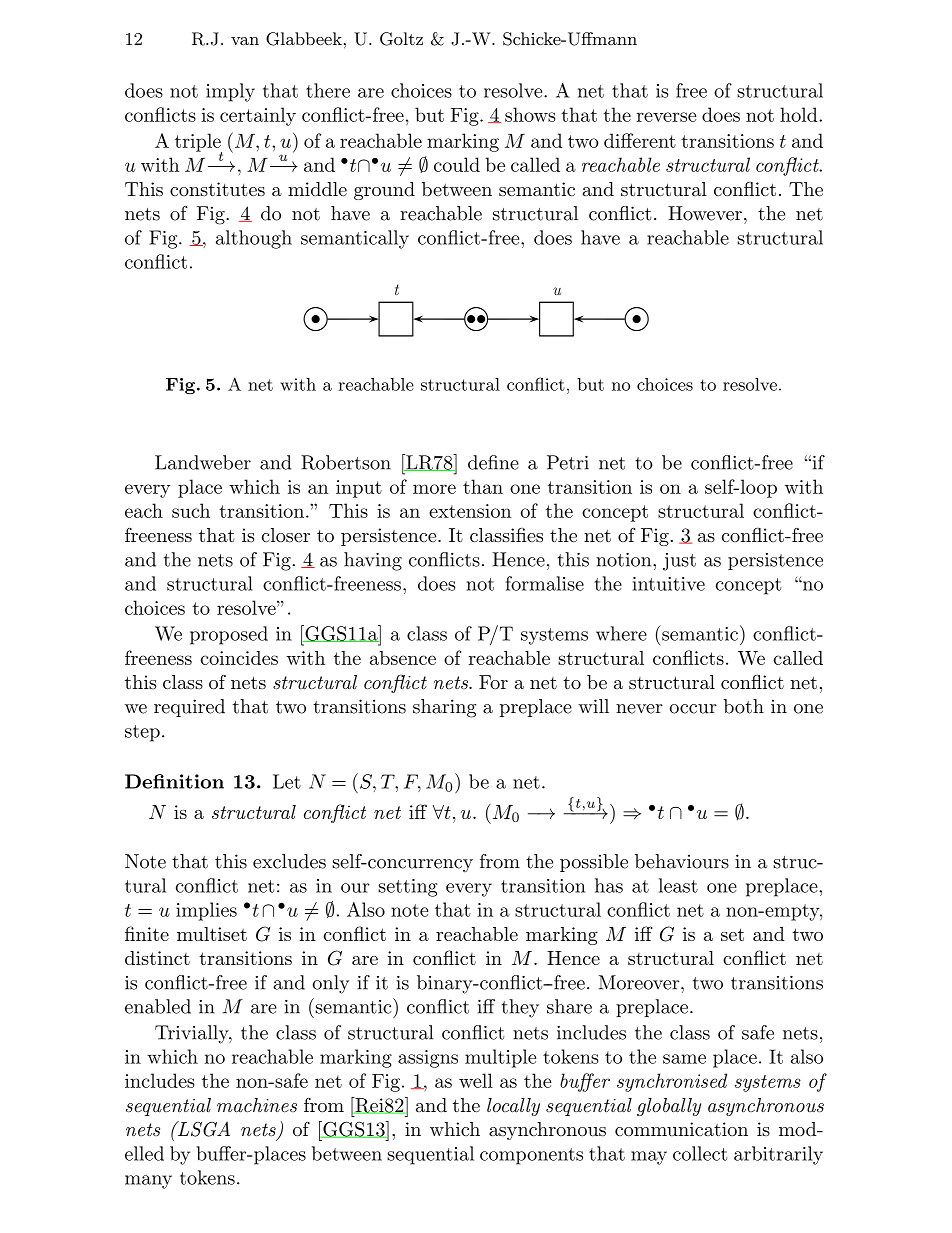 The width and height of the screenshot is (952, 1233). Describe the element at coordinates (530, 114) in the screenshot. I see `shows` at that location.
